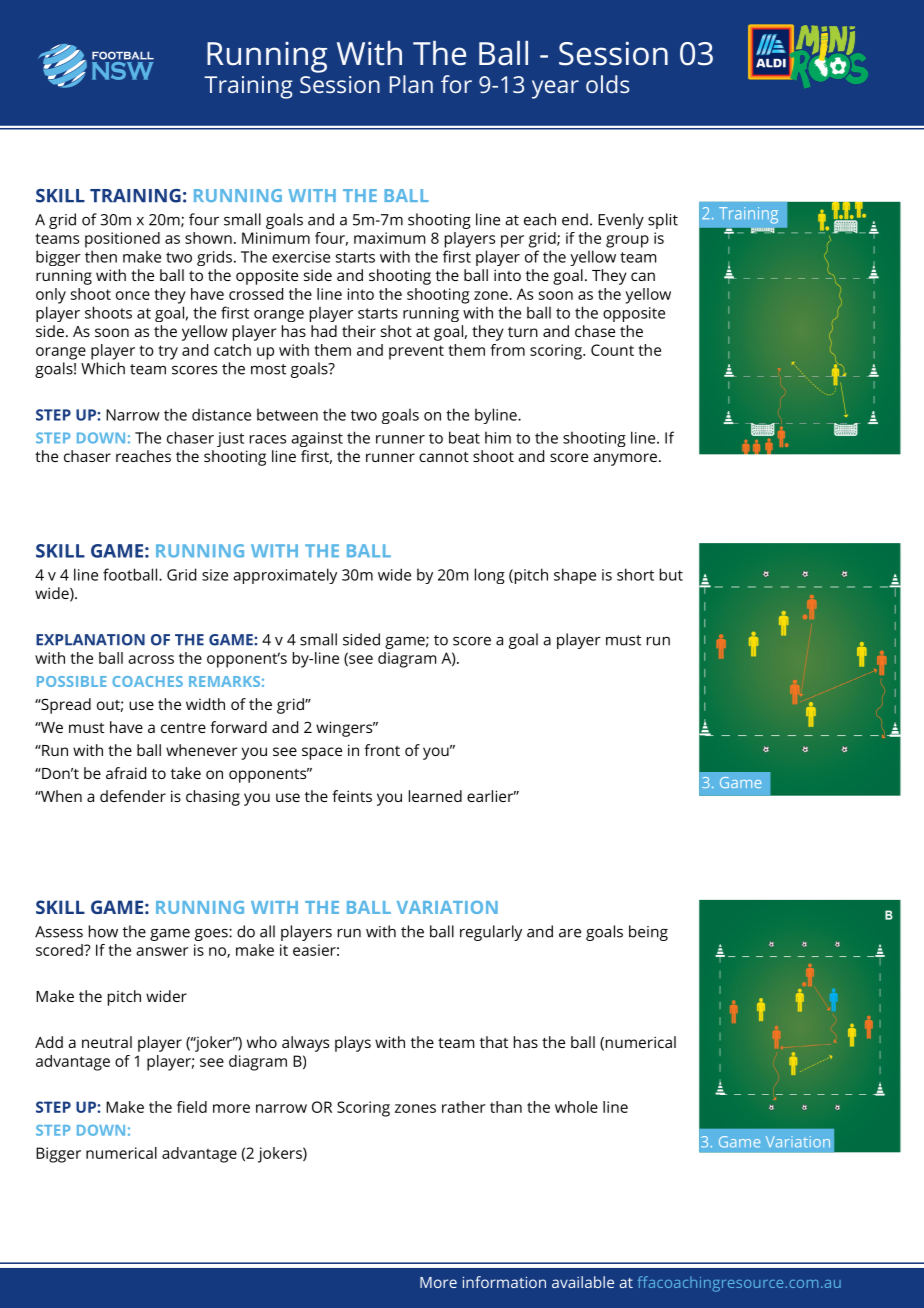 The width and height of the screenshot is (924, 1308). I want to click on learned, so click(435, 796).
